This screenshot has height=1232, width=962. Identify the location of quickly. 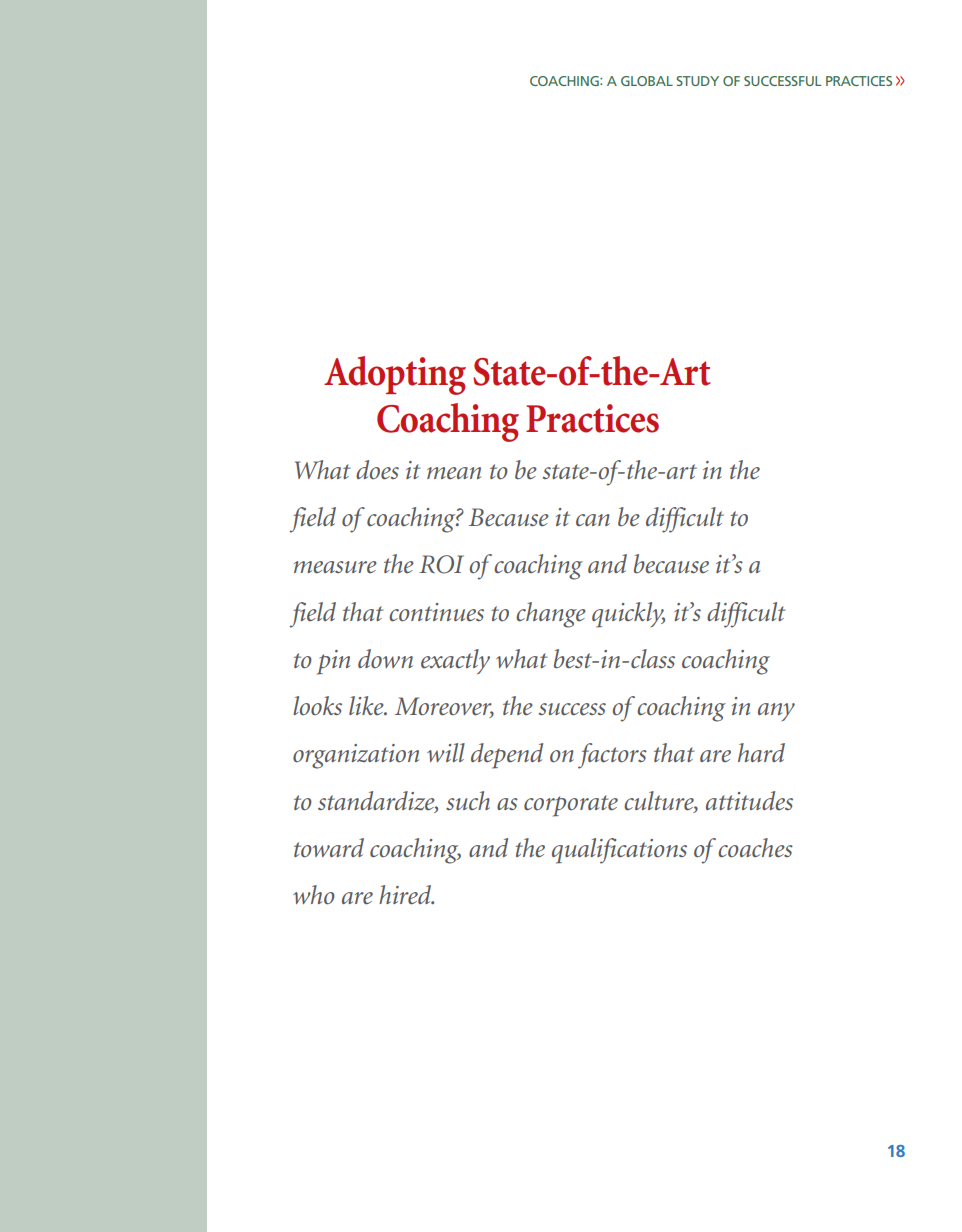
(628, 615).
